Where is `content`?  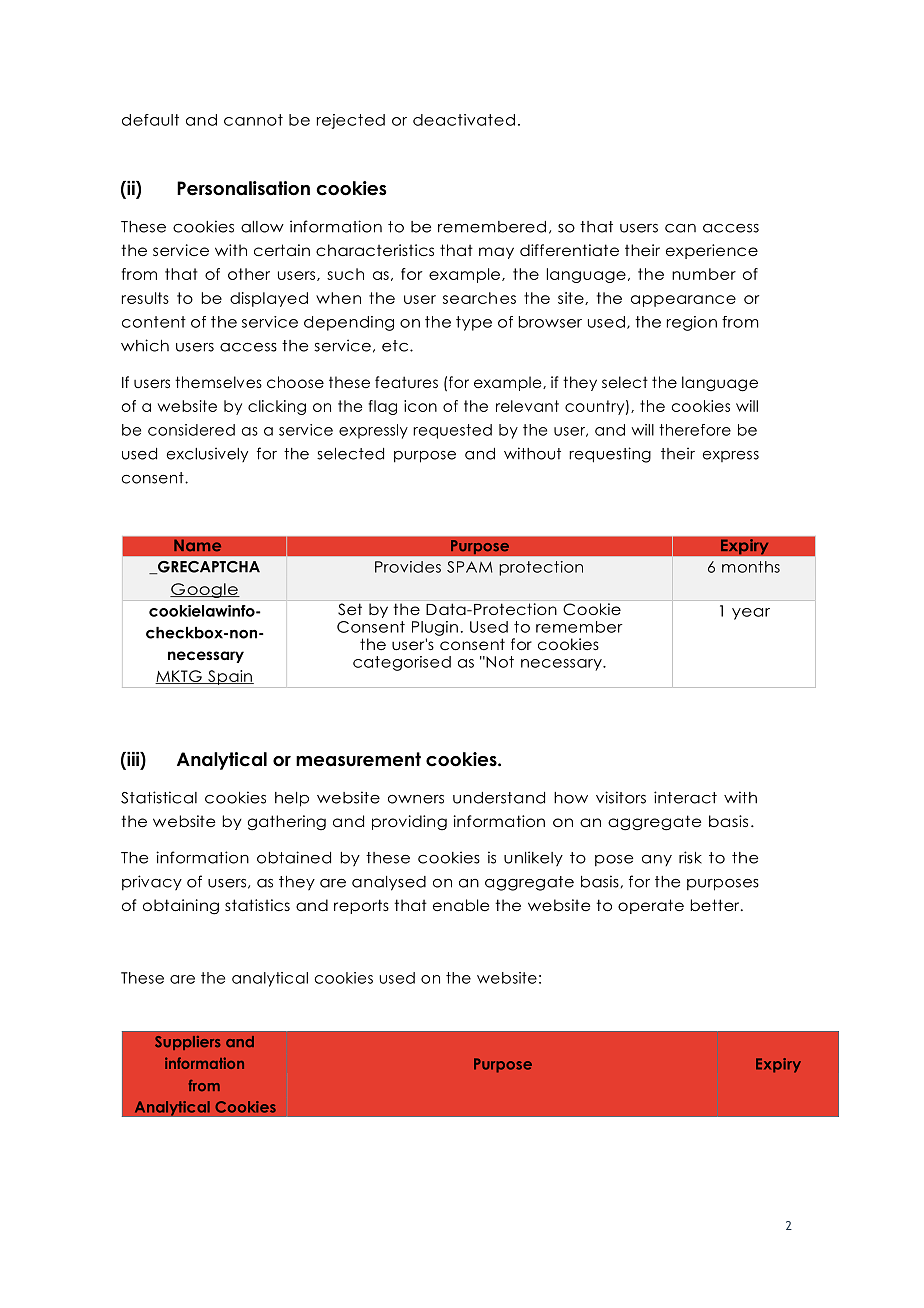 content is located at coordinates (154, 322).
